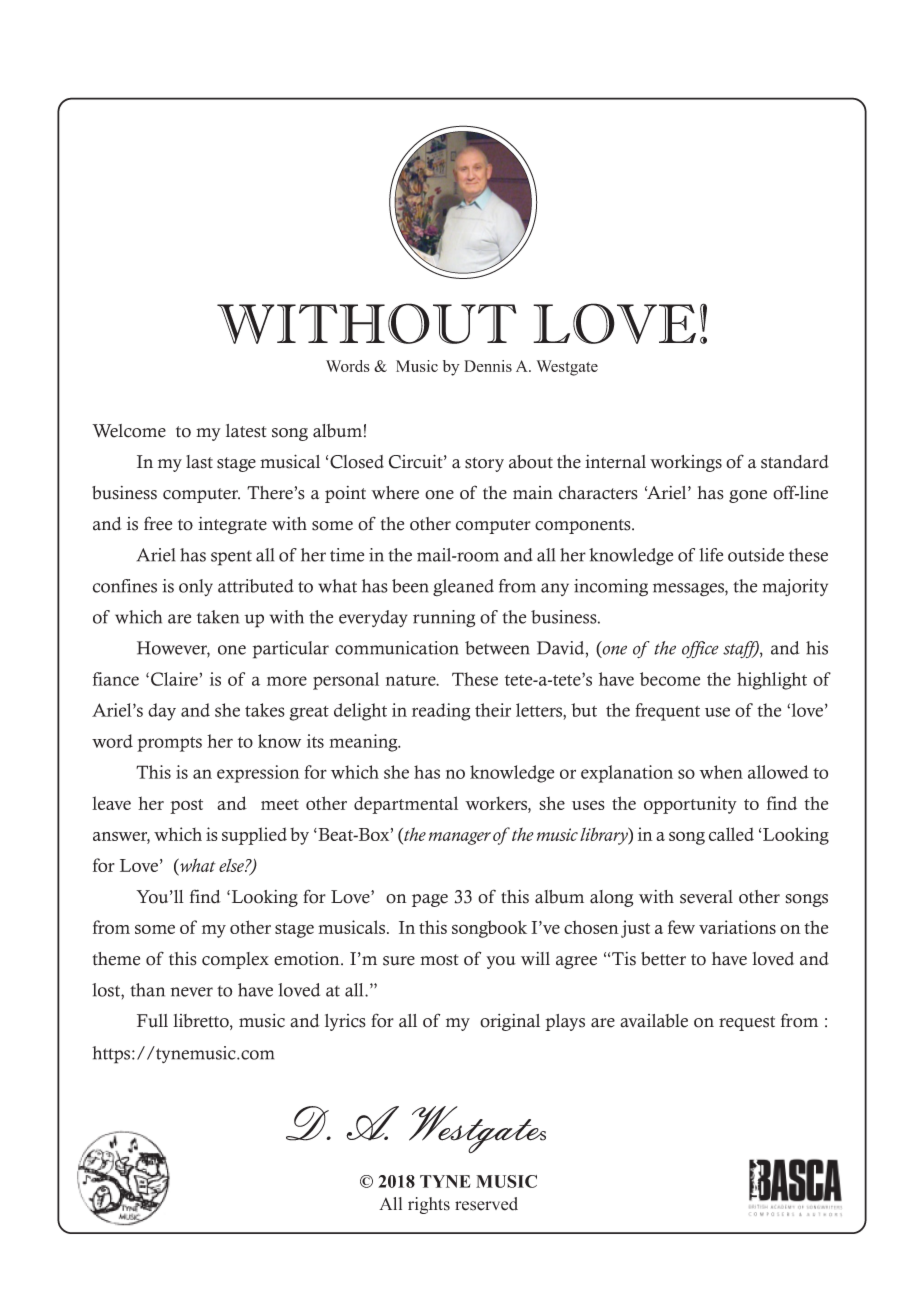 The height and width of the page is (1308, 924). What do you see at coordinates (686, 463) in the page?
I see `workings` at bounding box center [686, 463].
